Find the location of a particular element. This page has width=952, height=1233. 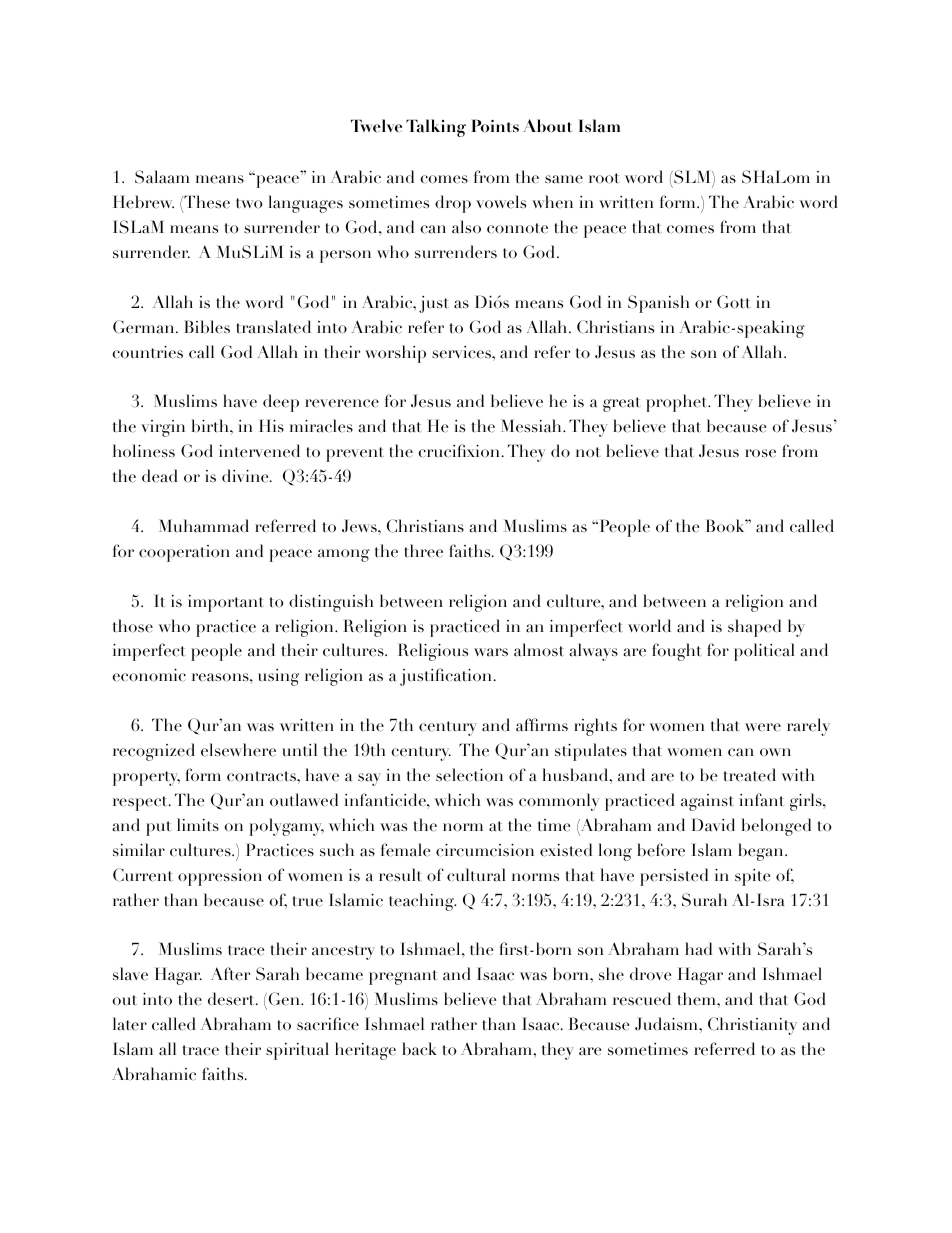

SLM is located at coordinates (692, 177).
